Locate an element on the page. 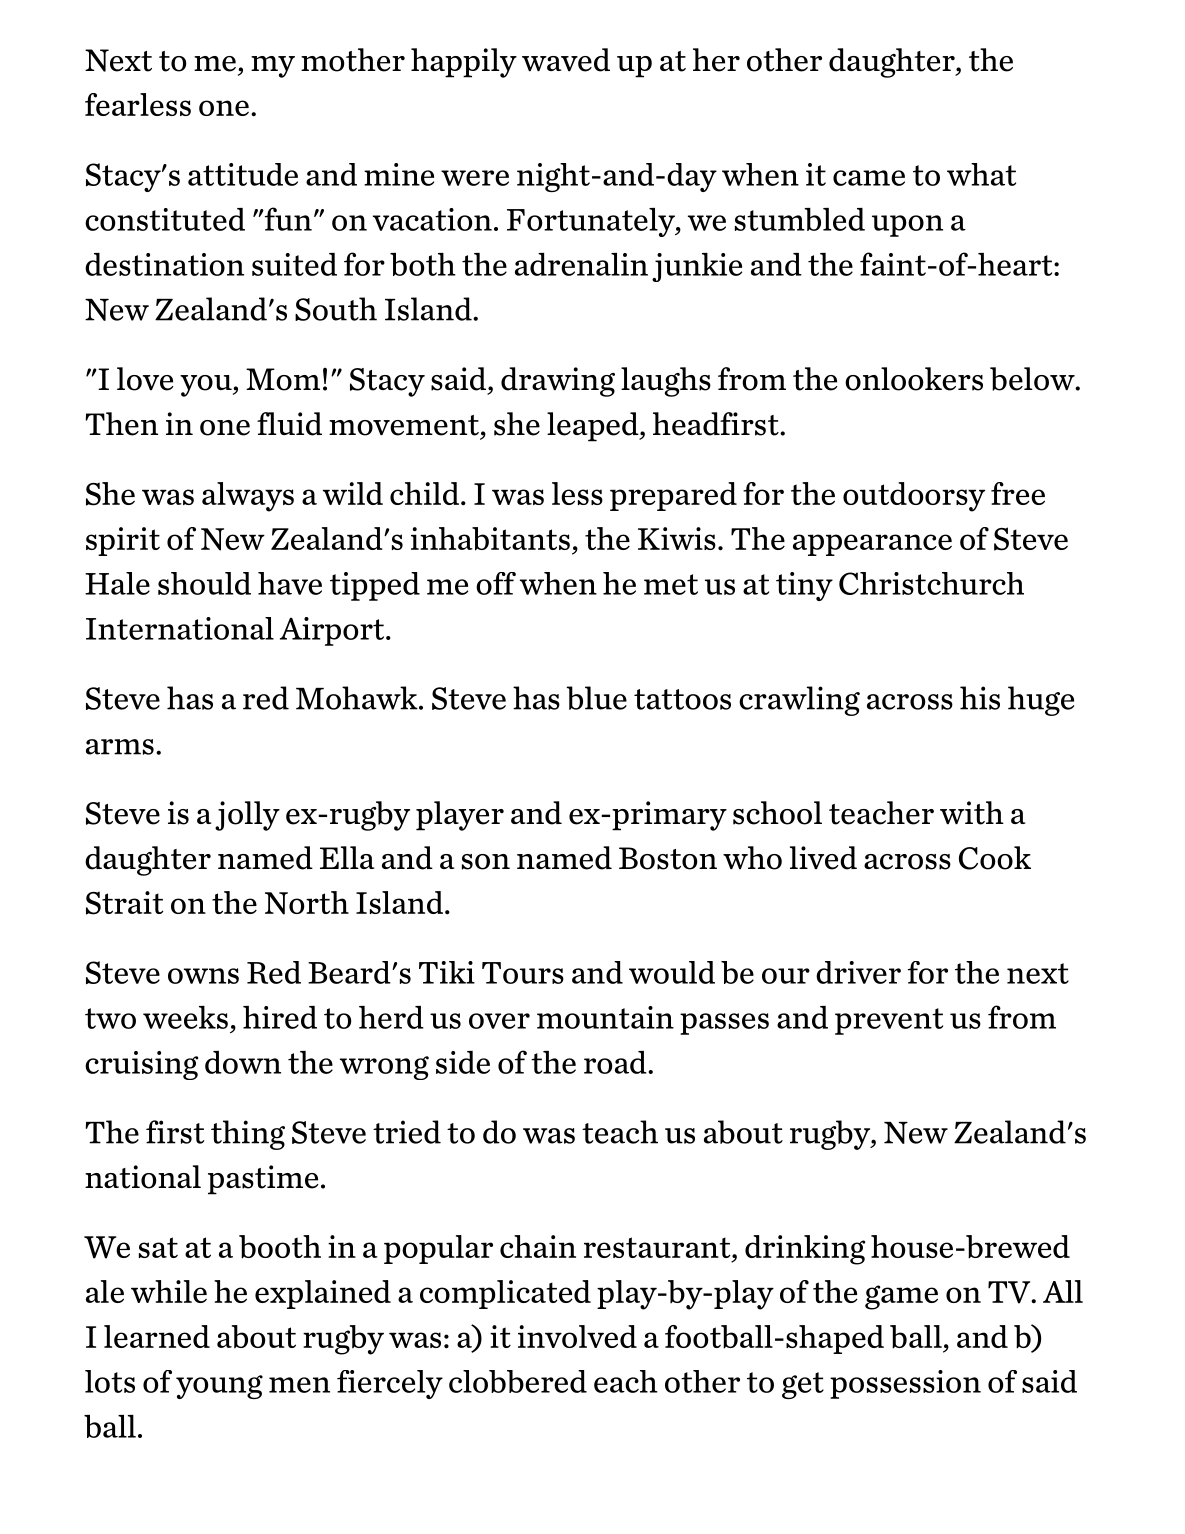 The height and width of the document is (1534, 1185). his is located at coordinates (980, 698).
